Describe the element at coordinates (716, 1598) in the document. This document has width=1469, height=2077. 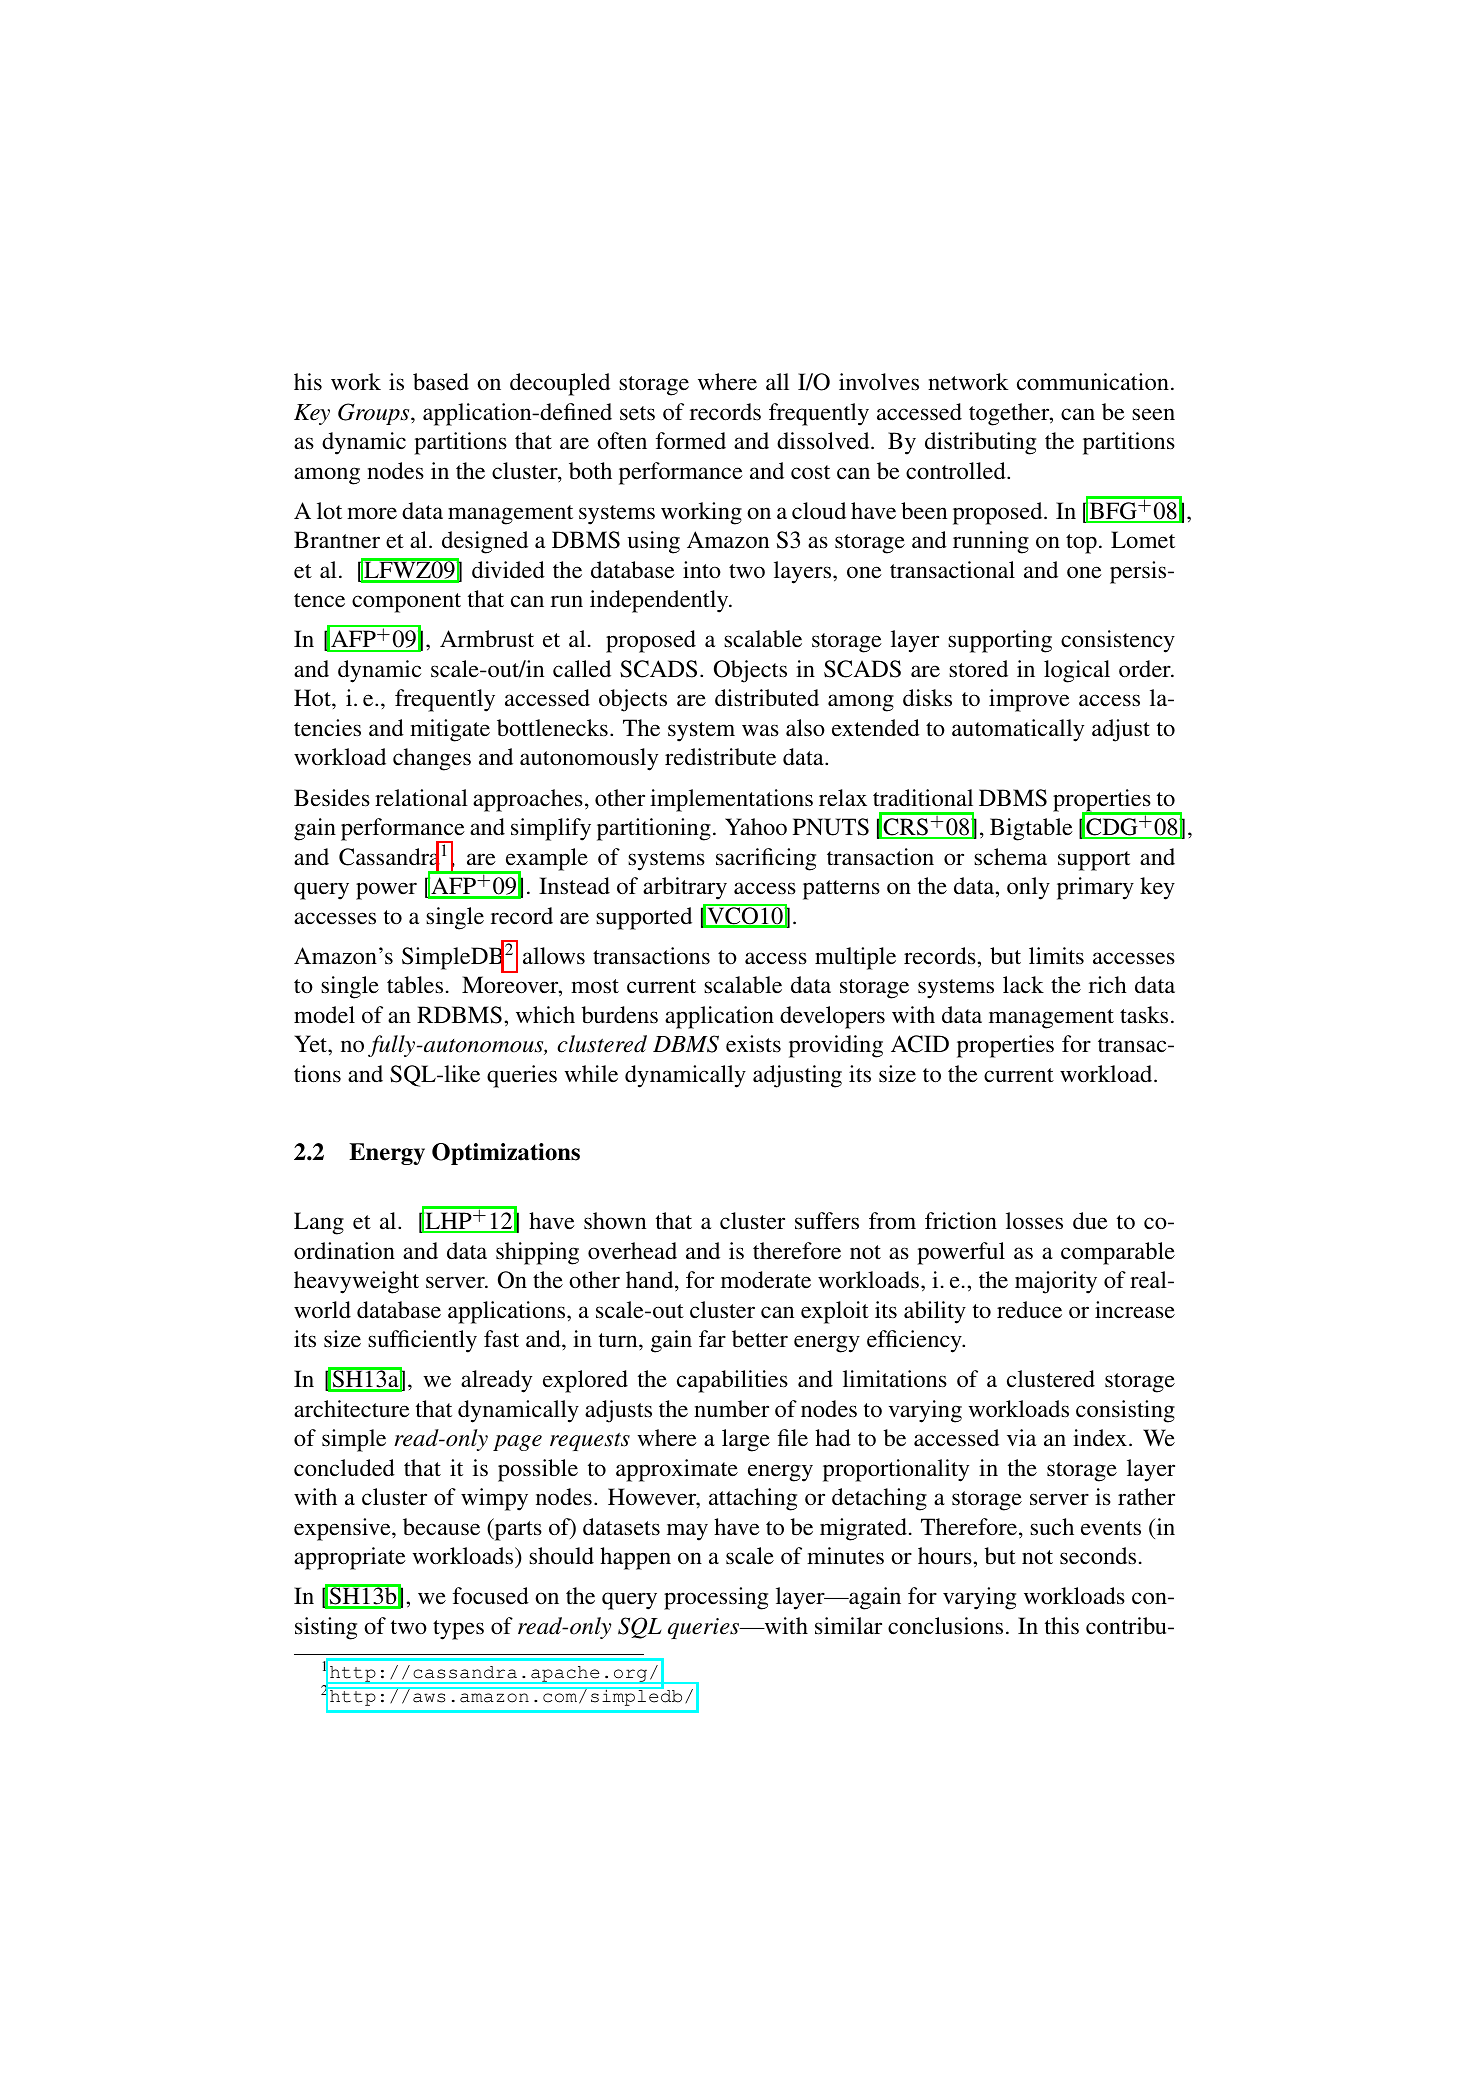
I see `processing` at that location.
